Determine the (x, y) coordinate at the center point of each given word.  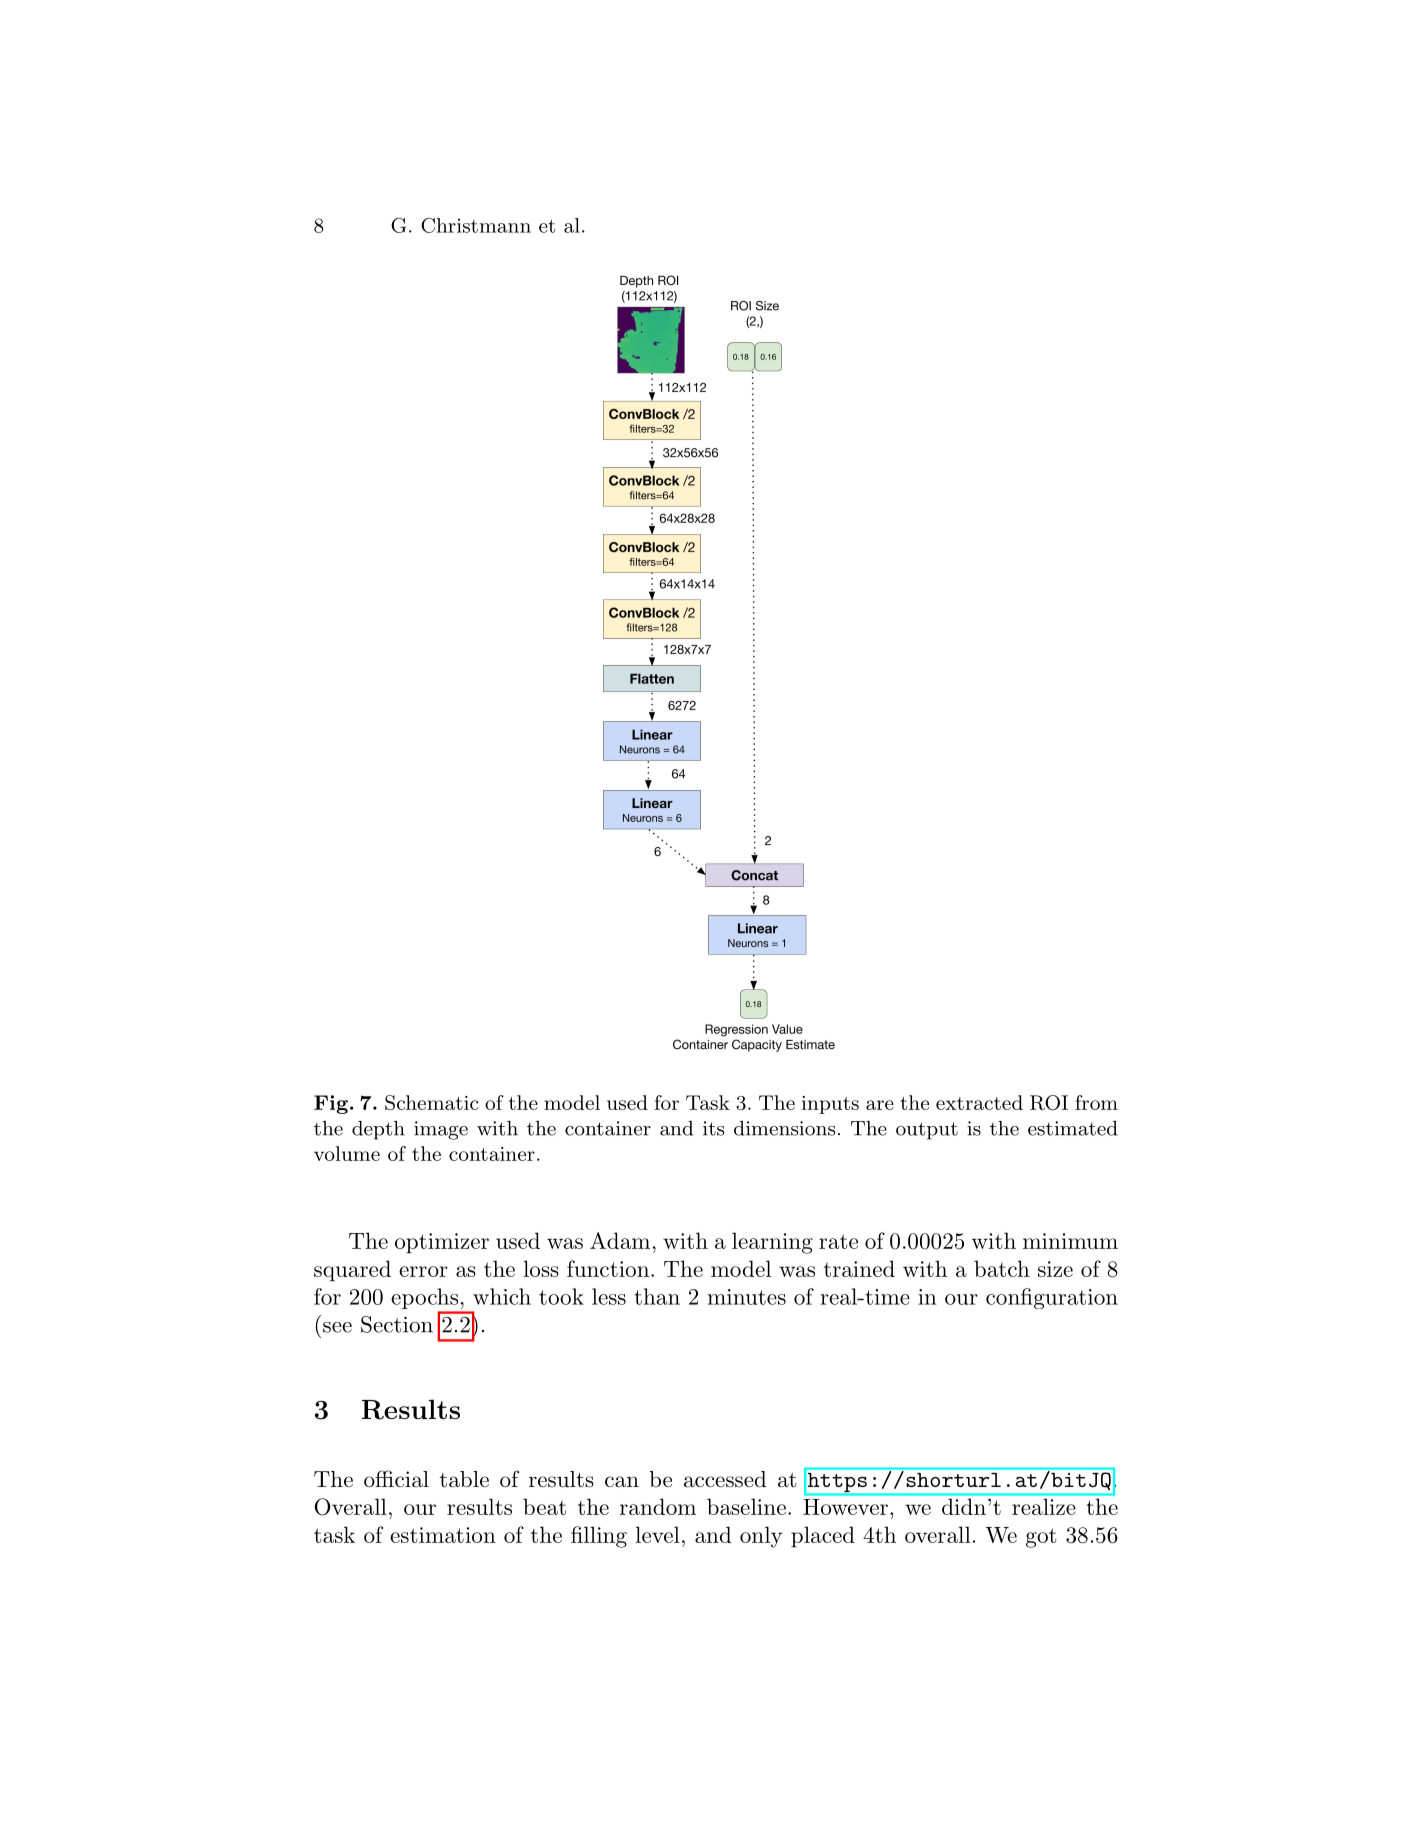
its (713, 1128)
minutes (747, 1297)
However (845, 1507)
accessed (725, 1479)
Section (397, 1324)
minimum (1070, 1241)
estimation (443, 1535)
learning (772, 1243)
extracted (979, 1102)
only (761, 1537)
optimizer (442, 1243)
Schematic (432, 1102)
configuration (1052, 1298)
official (396, 1479)
